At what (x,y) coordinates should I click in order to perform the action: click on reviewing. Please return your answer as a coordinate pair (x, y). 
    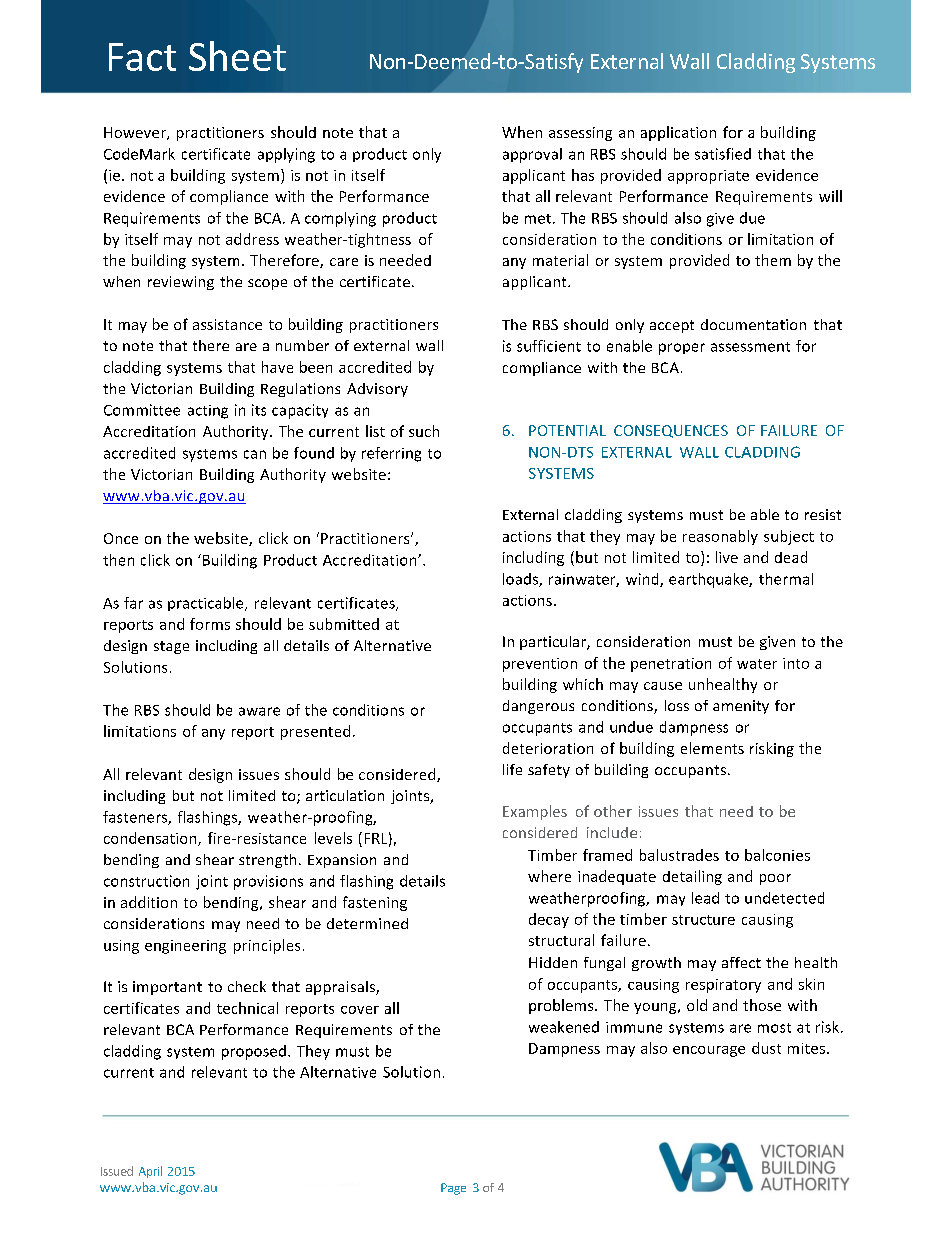
    Looking at the image, I should click on (181, 283).
